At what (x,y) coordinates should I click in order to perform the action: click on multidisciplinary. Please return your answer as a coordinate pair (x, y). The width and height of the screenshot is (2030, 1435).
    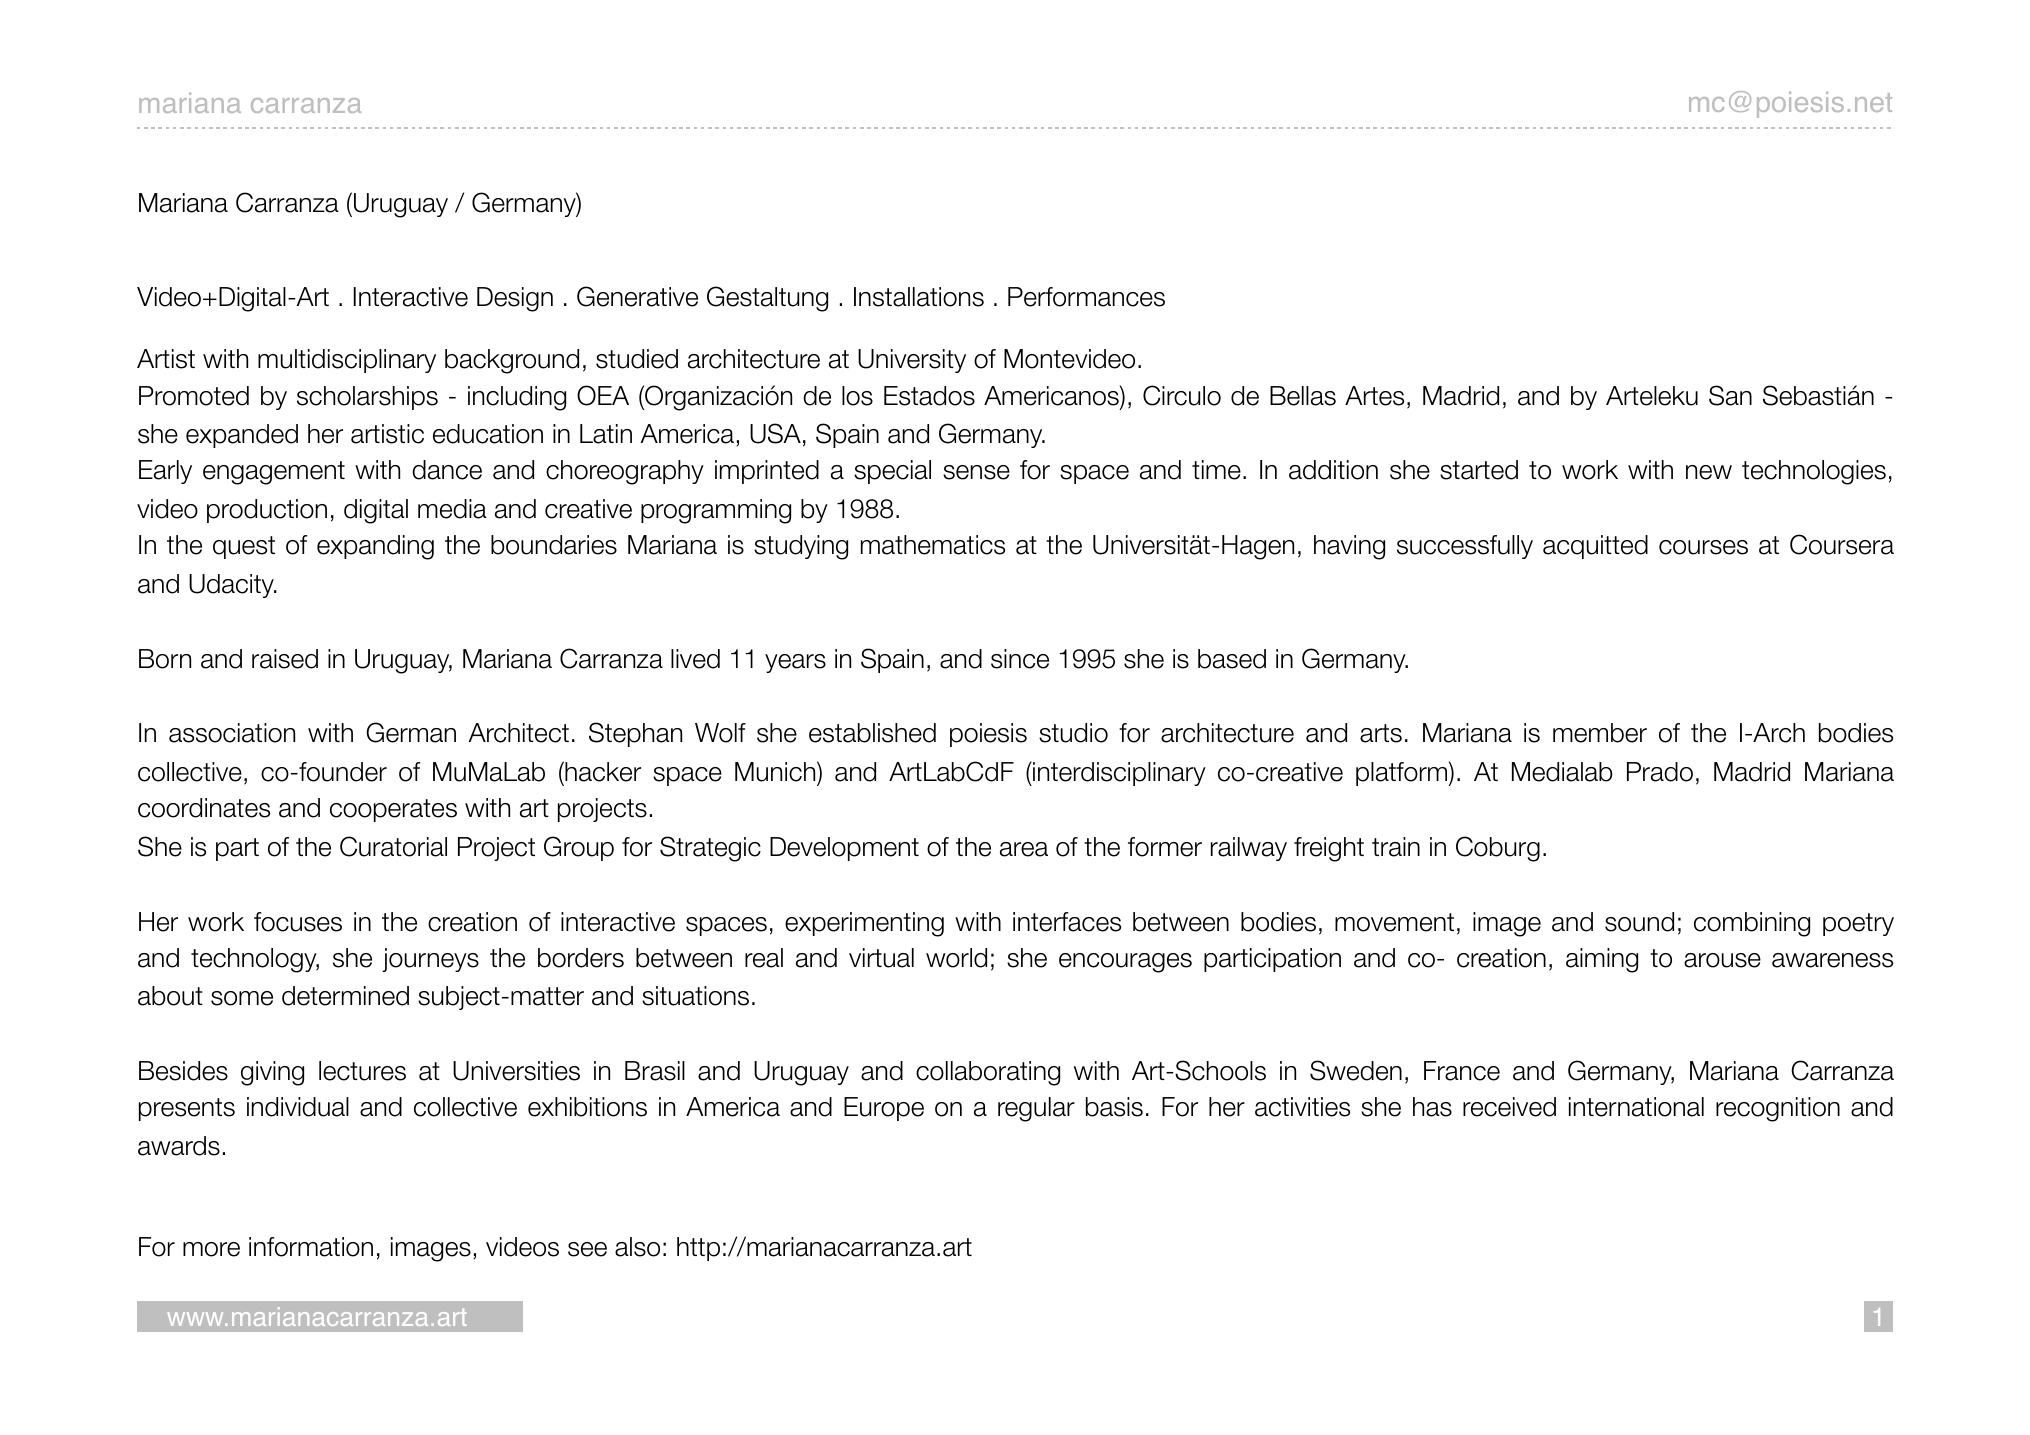
    Looking at the image, I should click on (347, 361).
